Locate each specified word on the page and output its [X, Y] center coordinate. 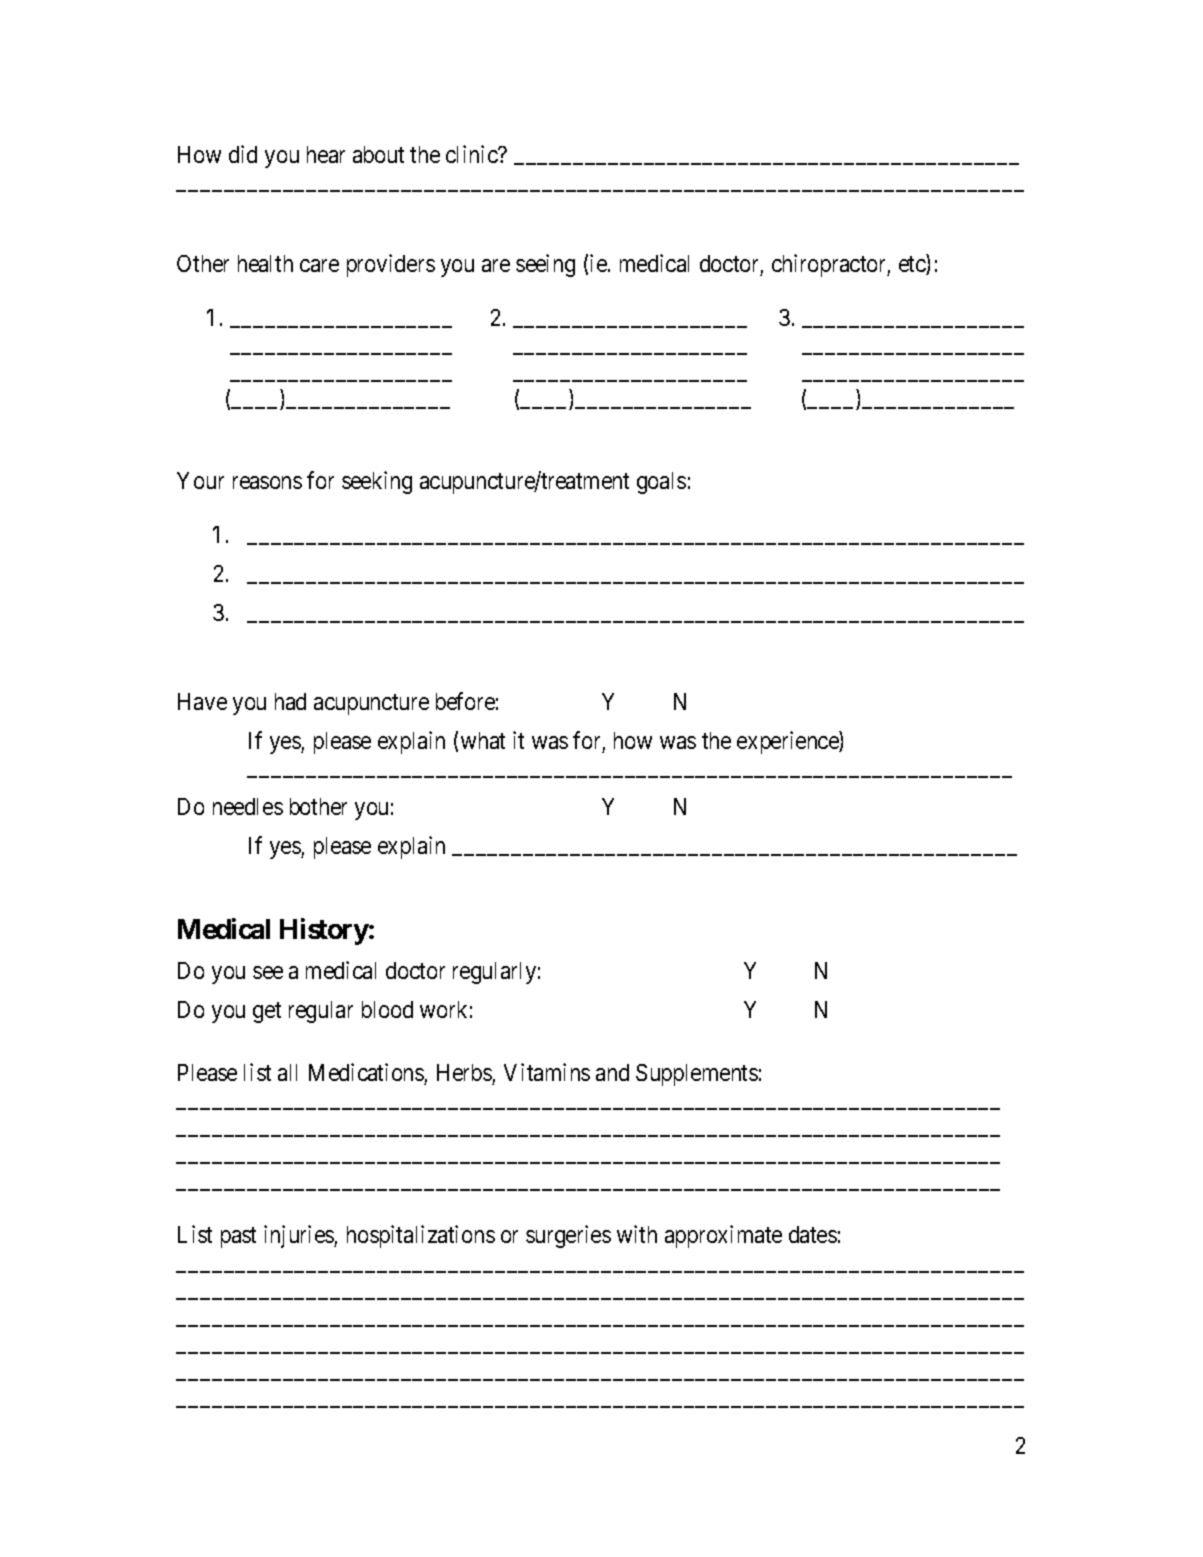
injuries [299, 1236]
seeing [545, 265]
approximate [723, 1236]
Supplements [697, 1075]
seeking [377, 482]
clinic [472, 154]
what [483, 740]
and [612, 1072]
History [324, 931]
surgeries [568, 1236]
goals [661, 483]
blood [387, 1009]
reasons [267, 482]
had [290, 701]
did [243, 154]
